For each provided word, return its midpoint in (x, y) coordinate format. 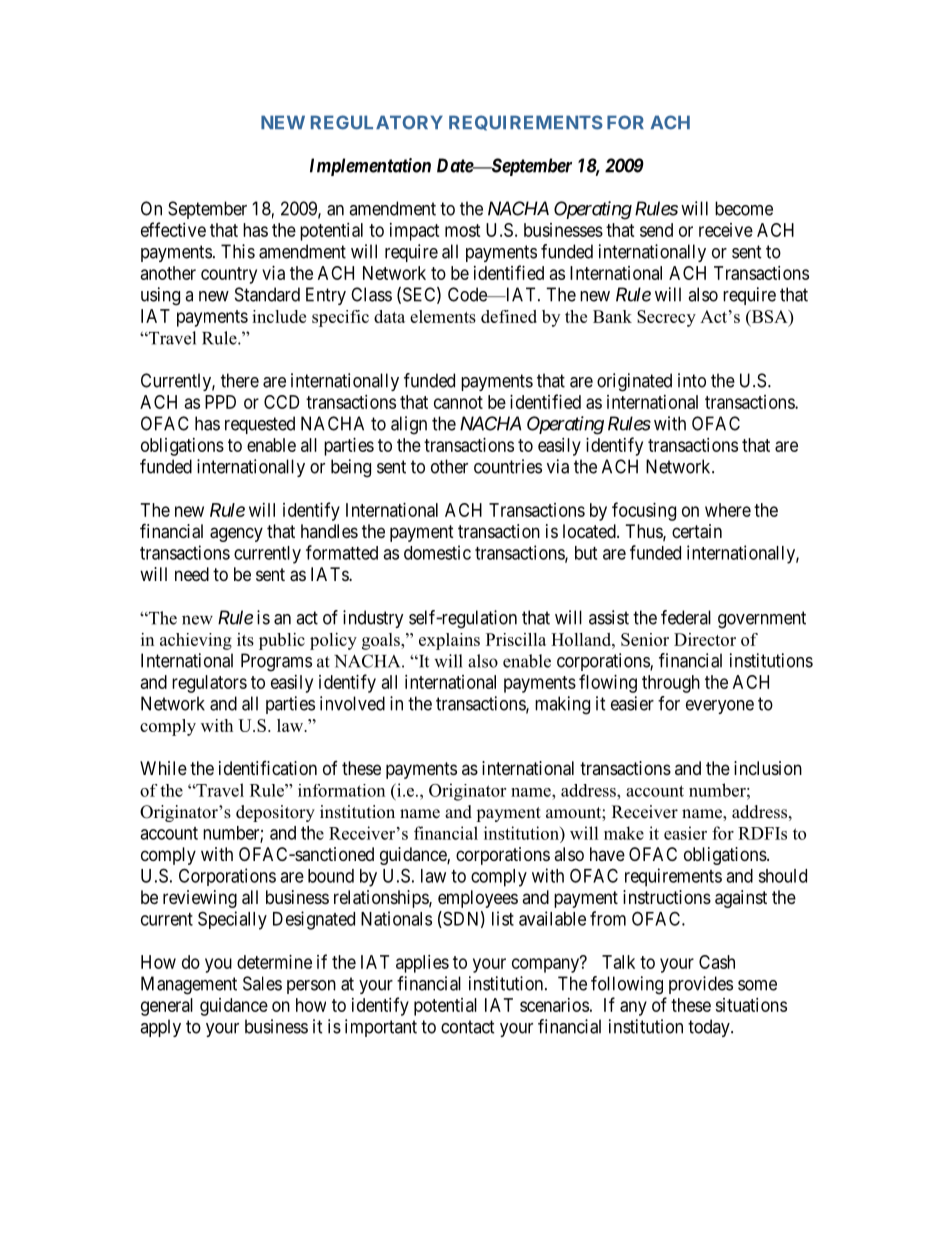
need (192, 574)
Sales (262, 983)
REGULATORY (377, 122)
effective (173, 229)
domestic (437, 552)
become (744, 208)
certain (697, 531)
